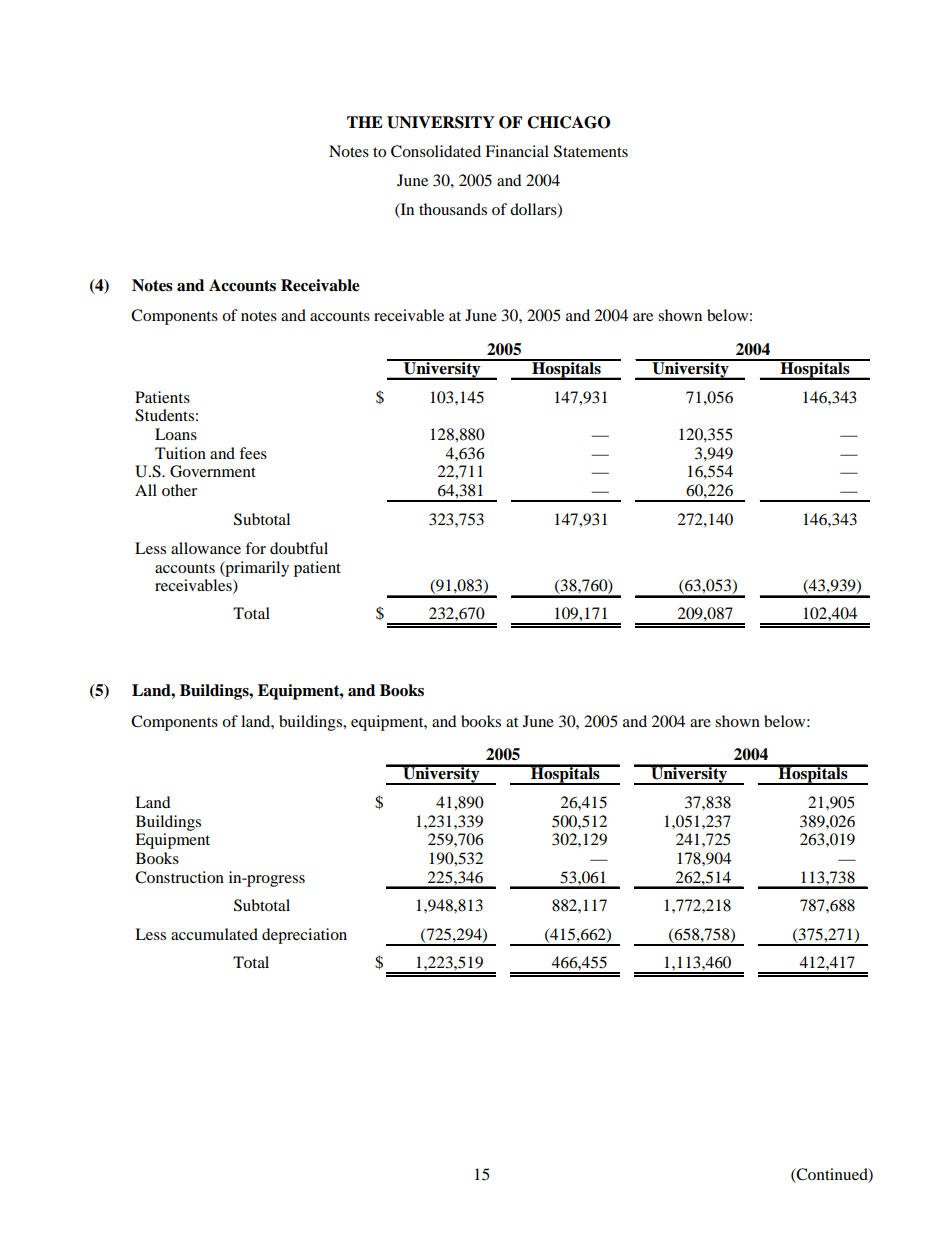  Describe the element at coordinates (253, 453) in the document. I see `fees` at that location.
